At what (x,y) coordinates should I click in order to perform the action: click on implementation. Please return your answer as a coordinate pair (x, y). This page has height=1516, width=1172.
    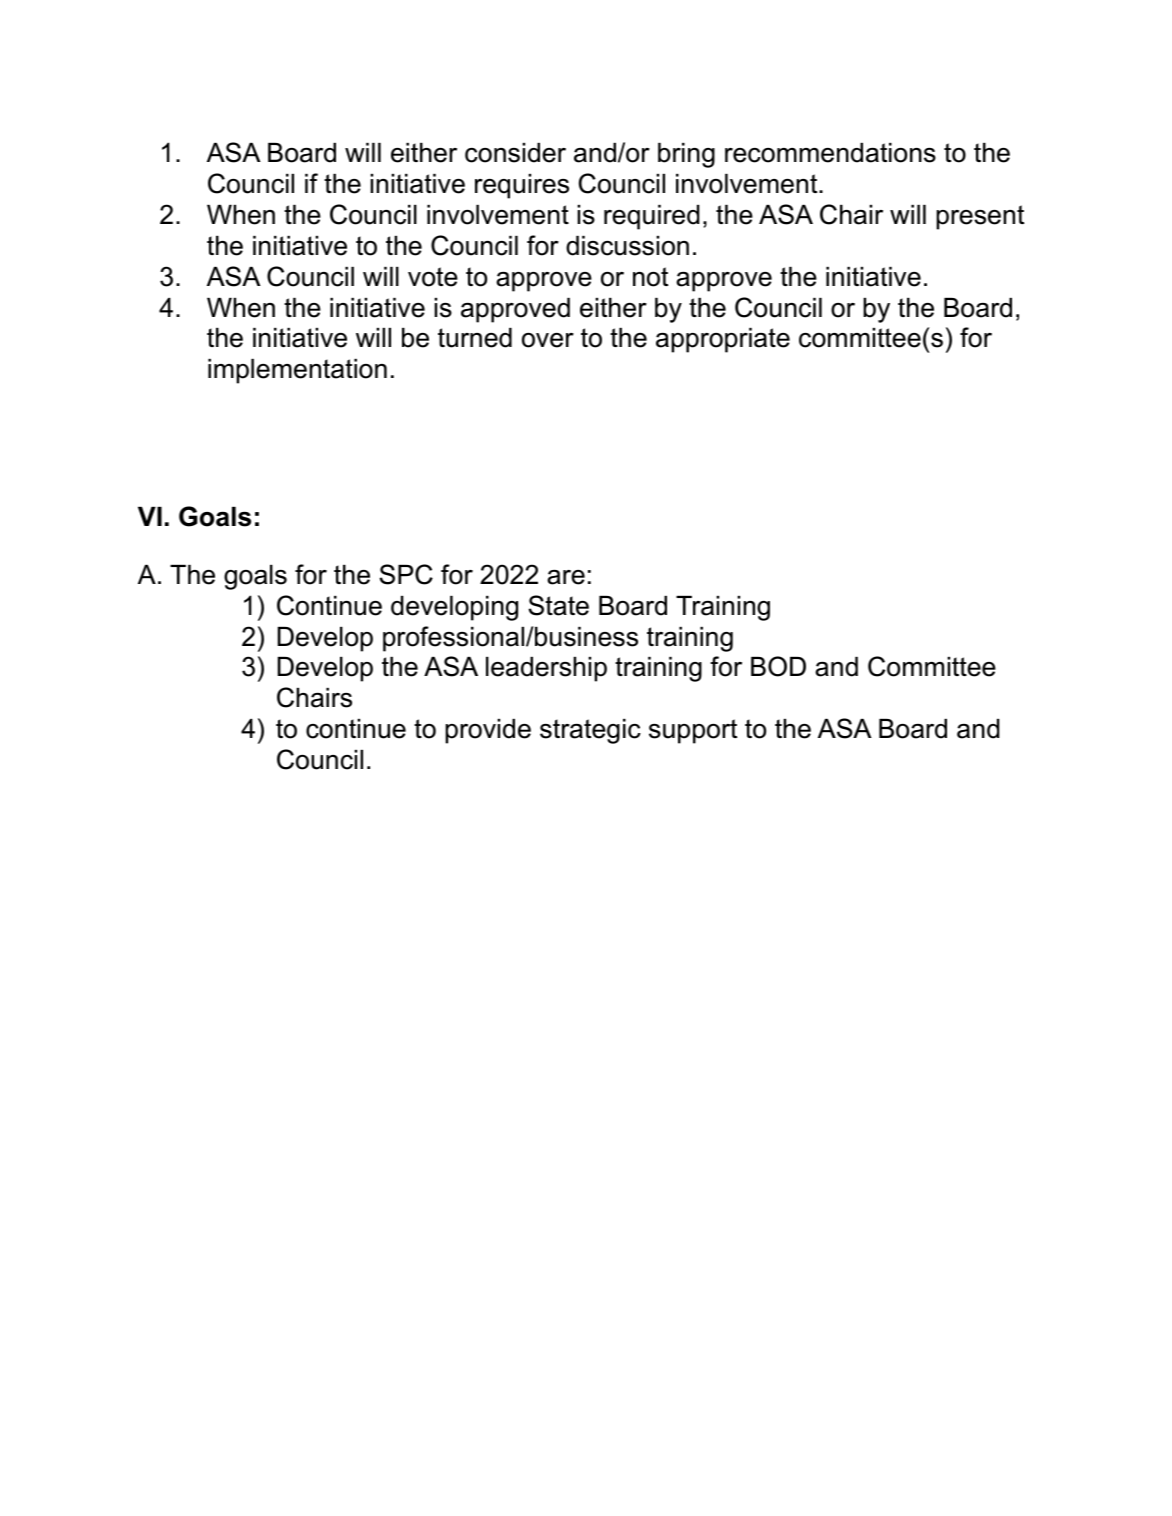
    Looking at the image, I should click on (297, 371).
